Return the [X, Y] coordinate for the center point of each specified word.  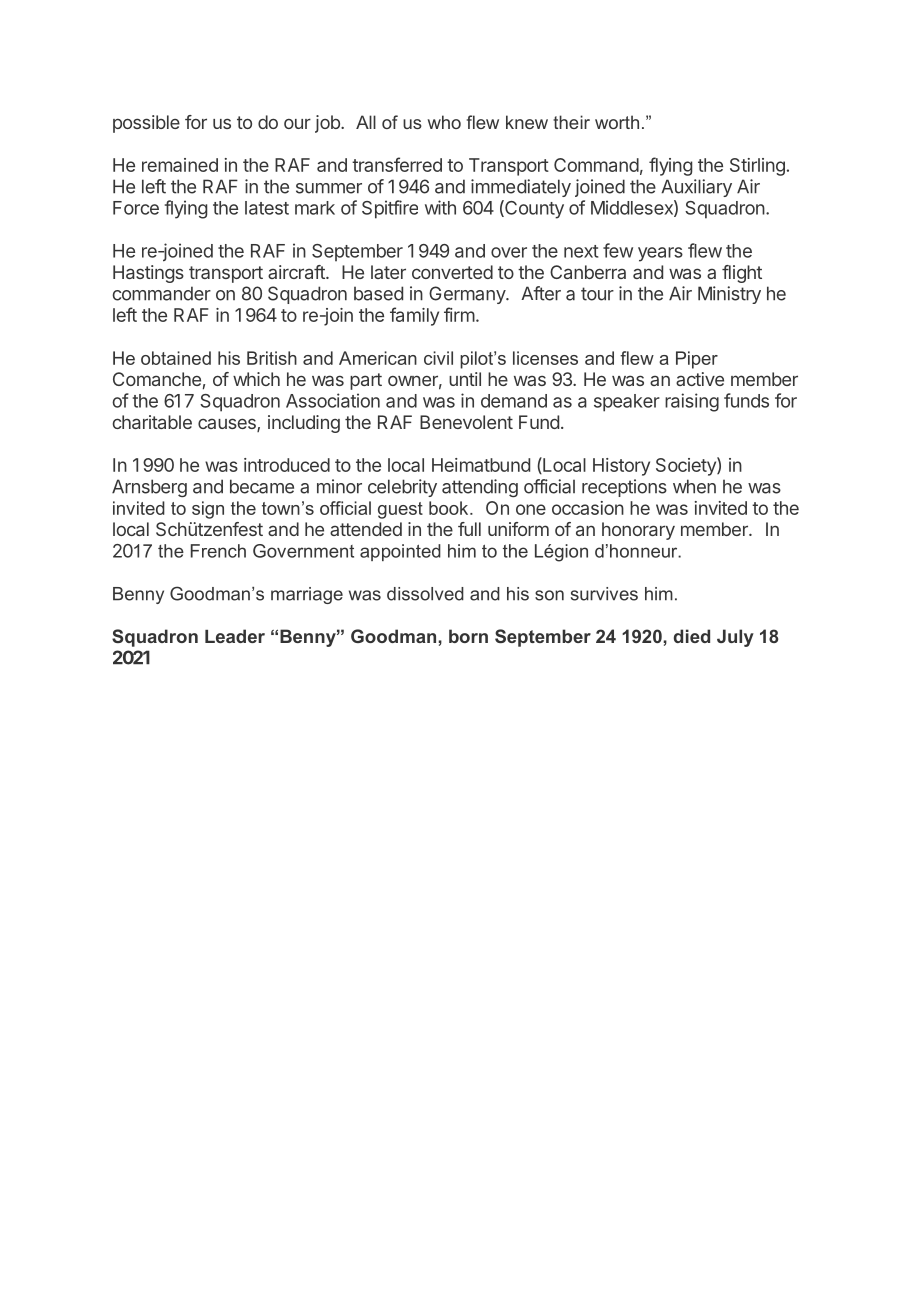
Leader [235, 636]
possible [146, 124]
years [660, 254]
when [694, 486]
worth [617, 122]
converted [452, 272]
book [450, 508]
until [465, 379]
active [700, 379]
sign [208, 510]
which [256, 379]
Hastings [148, 274]
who [444, 122]
